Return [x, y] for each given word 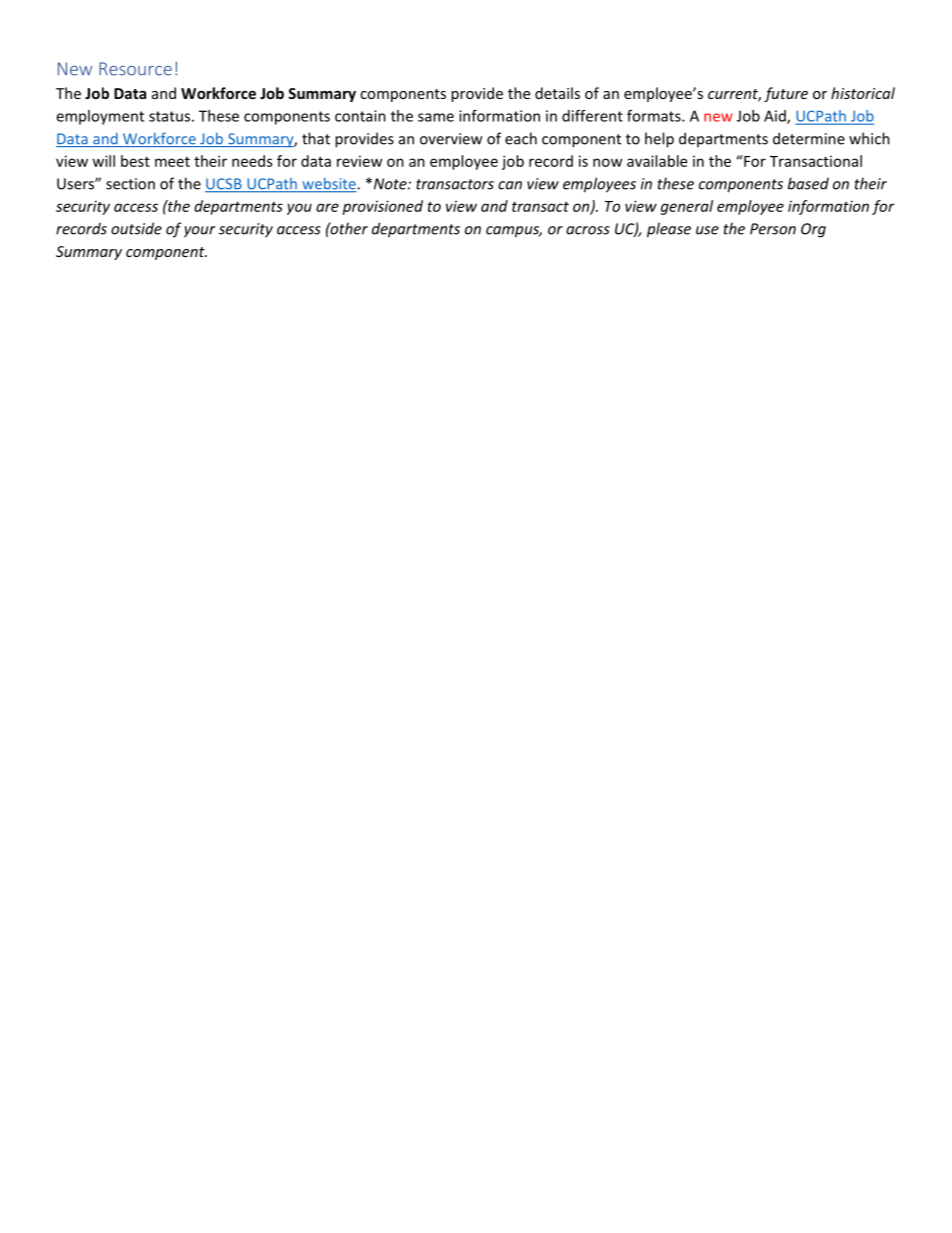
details [557, 93]
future [786, 94]
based [808, 183]
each [521, 138]
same [436, 117]
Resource [135, 69]
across [588, 230]
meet [172, 162]
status [169, 116]
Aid [776, 117]
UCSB [224, 185]
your [199, 232]
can [510, 185]
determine [809, 138]
